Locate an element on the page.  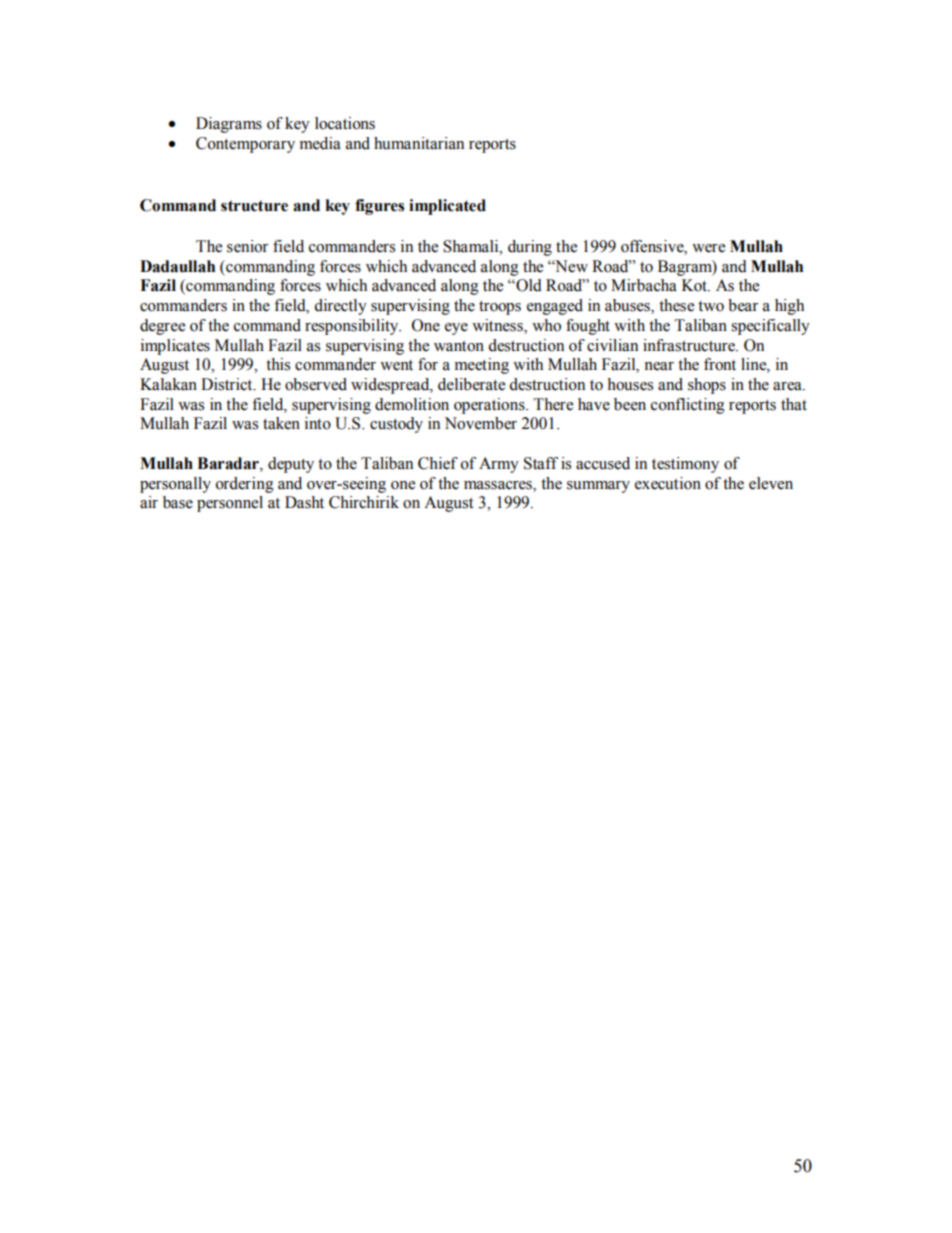
implicated is located at coordinates (447, 207).
